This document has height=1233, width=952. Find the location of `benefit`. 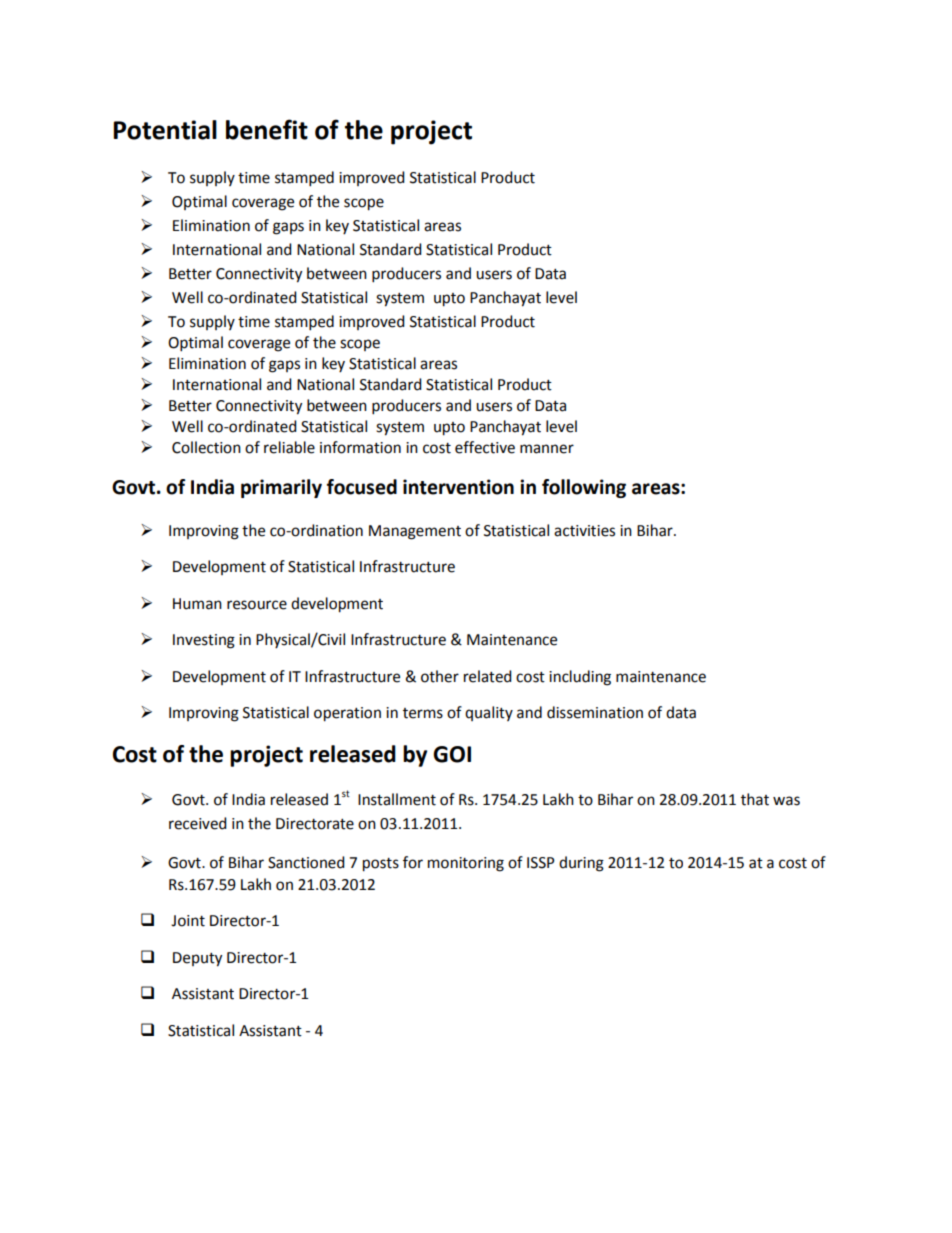

benefit is located at coordinates (267, 129).
